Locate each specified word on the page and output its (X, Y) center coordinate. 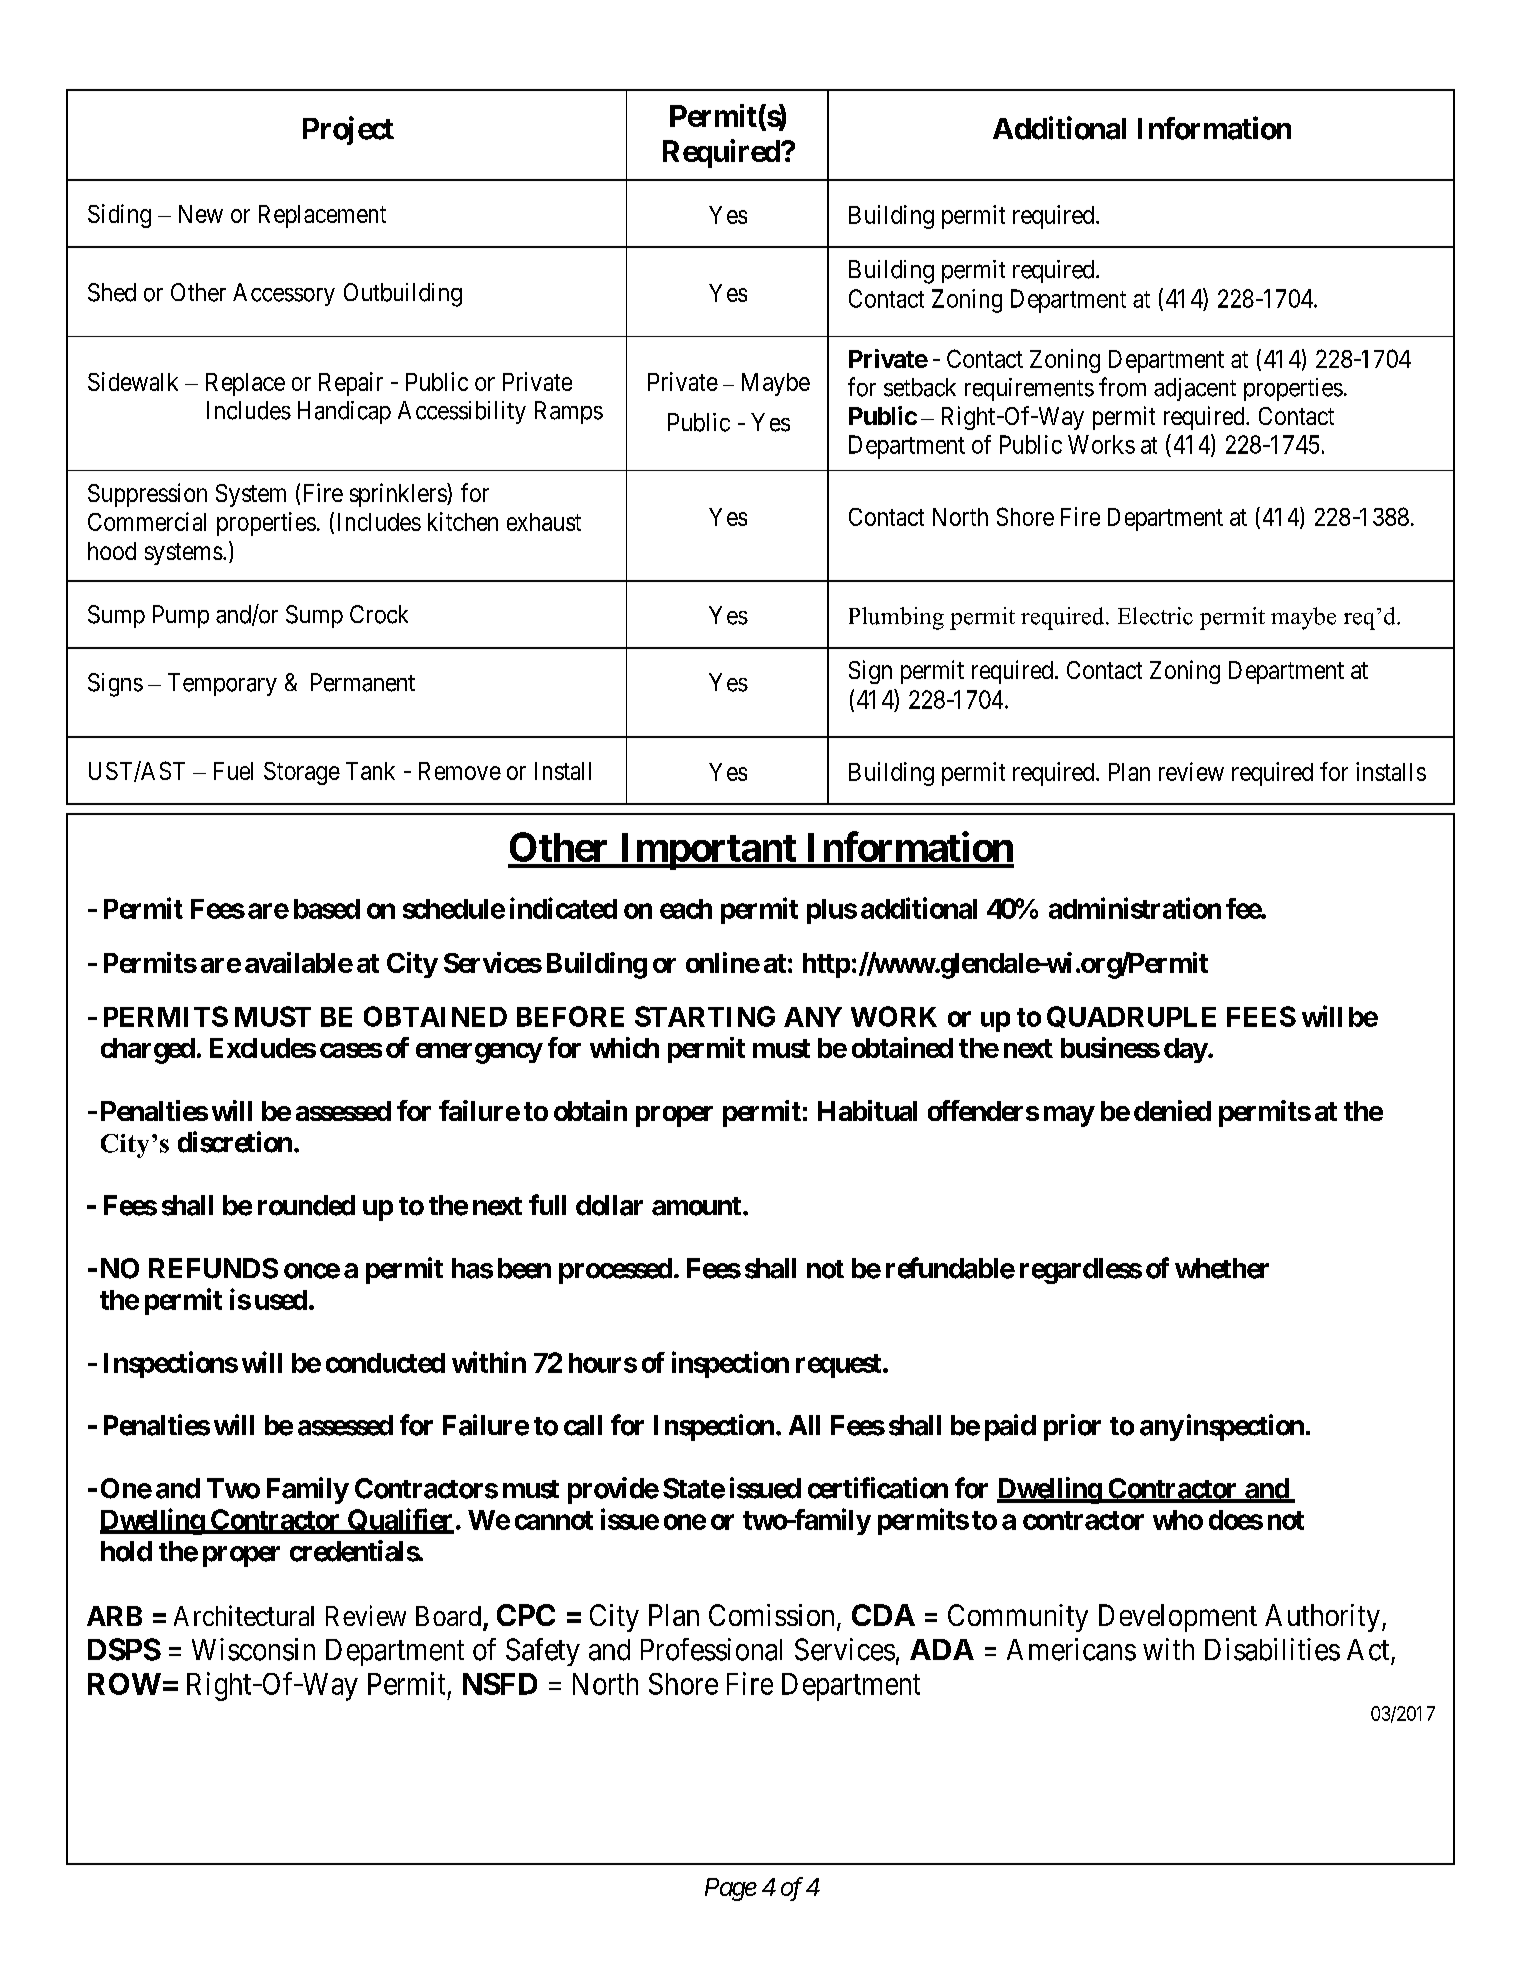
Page (731, 1889)
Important (707, 851)
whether (1222, 1268)
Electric (1155, 616)
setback (920, 387)
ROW (124, 1684)
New (201, 214)
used (281, 1300)
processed (615, 1271)
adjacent (1195, 389)
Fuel (233, 771)
